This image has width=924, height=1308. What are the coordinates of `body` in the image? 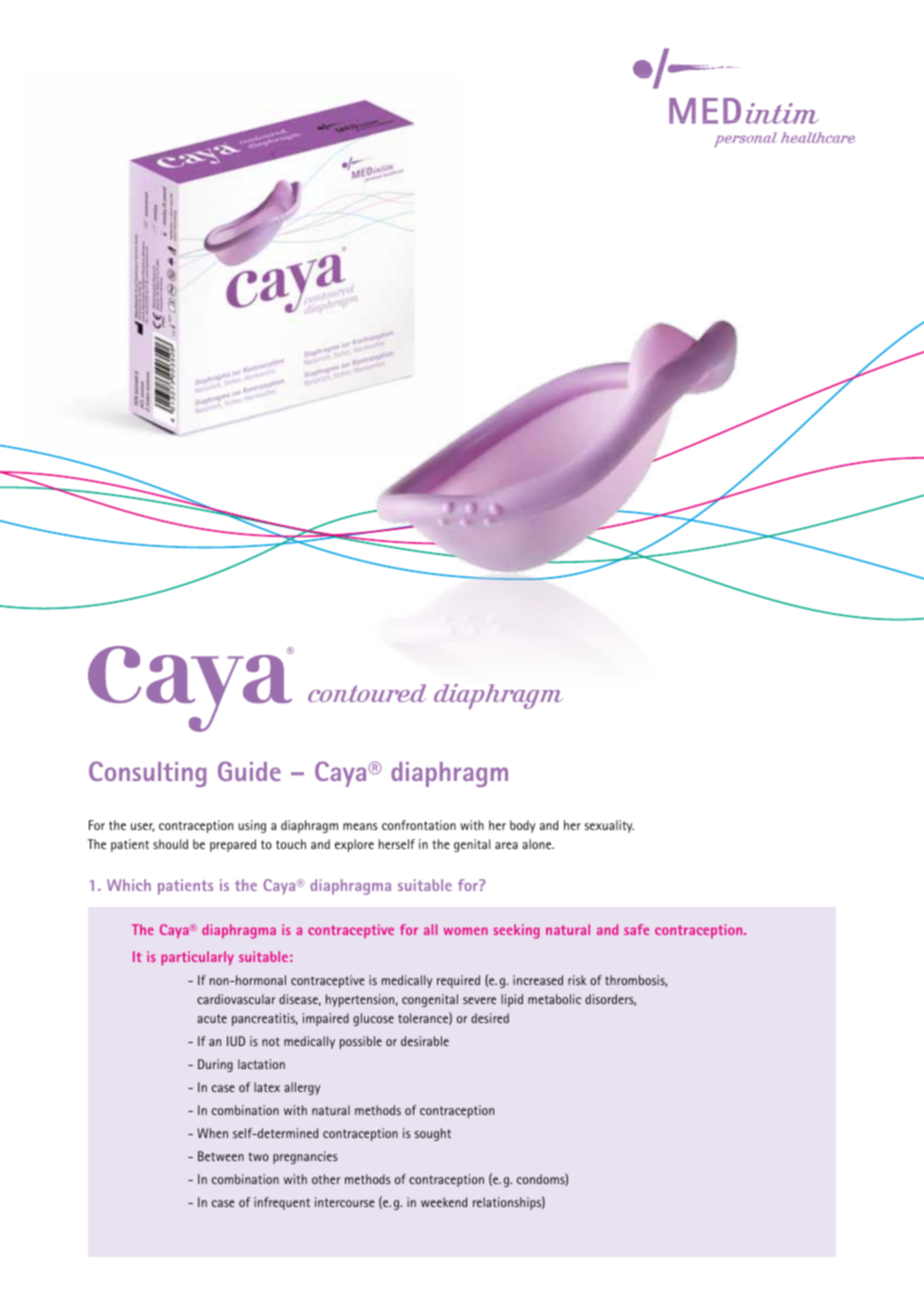 It's located at (522, 826).
